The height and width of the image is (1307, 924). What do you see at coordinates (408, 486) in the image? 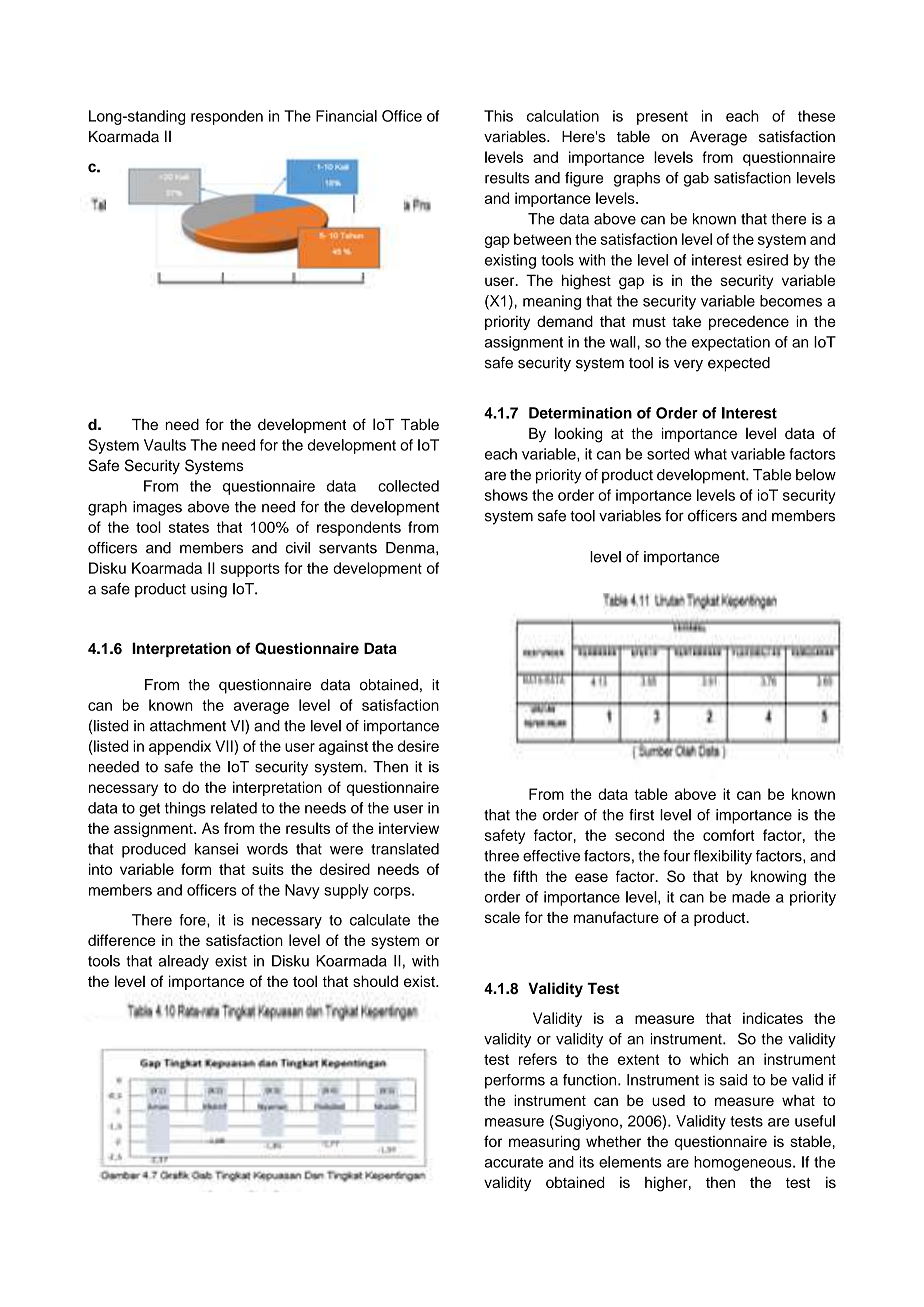
I see `collected` at bounding box center [408, 486].
